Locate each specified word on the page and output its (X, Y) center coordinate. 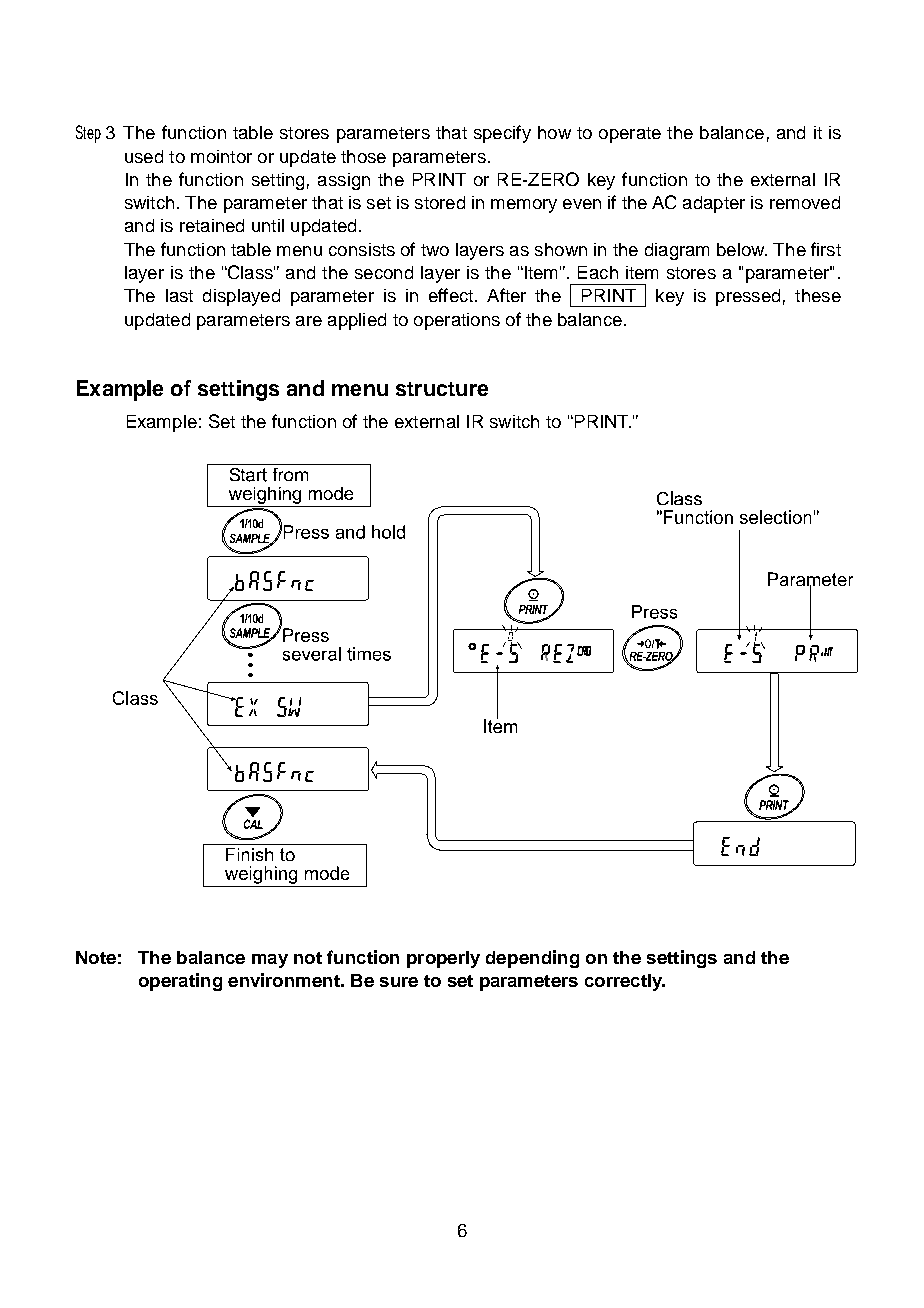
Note (96, 957)
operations (457, 321)
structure (442, 389)
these (818, 295)
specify (502, 134)
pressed (748, 297)
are (309, 321)
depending (532, 959)
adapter (714, 204)
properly (443, 959)
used (144, 156)
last (179, 295)
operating (180, 982)
